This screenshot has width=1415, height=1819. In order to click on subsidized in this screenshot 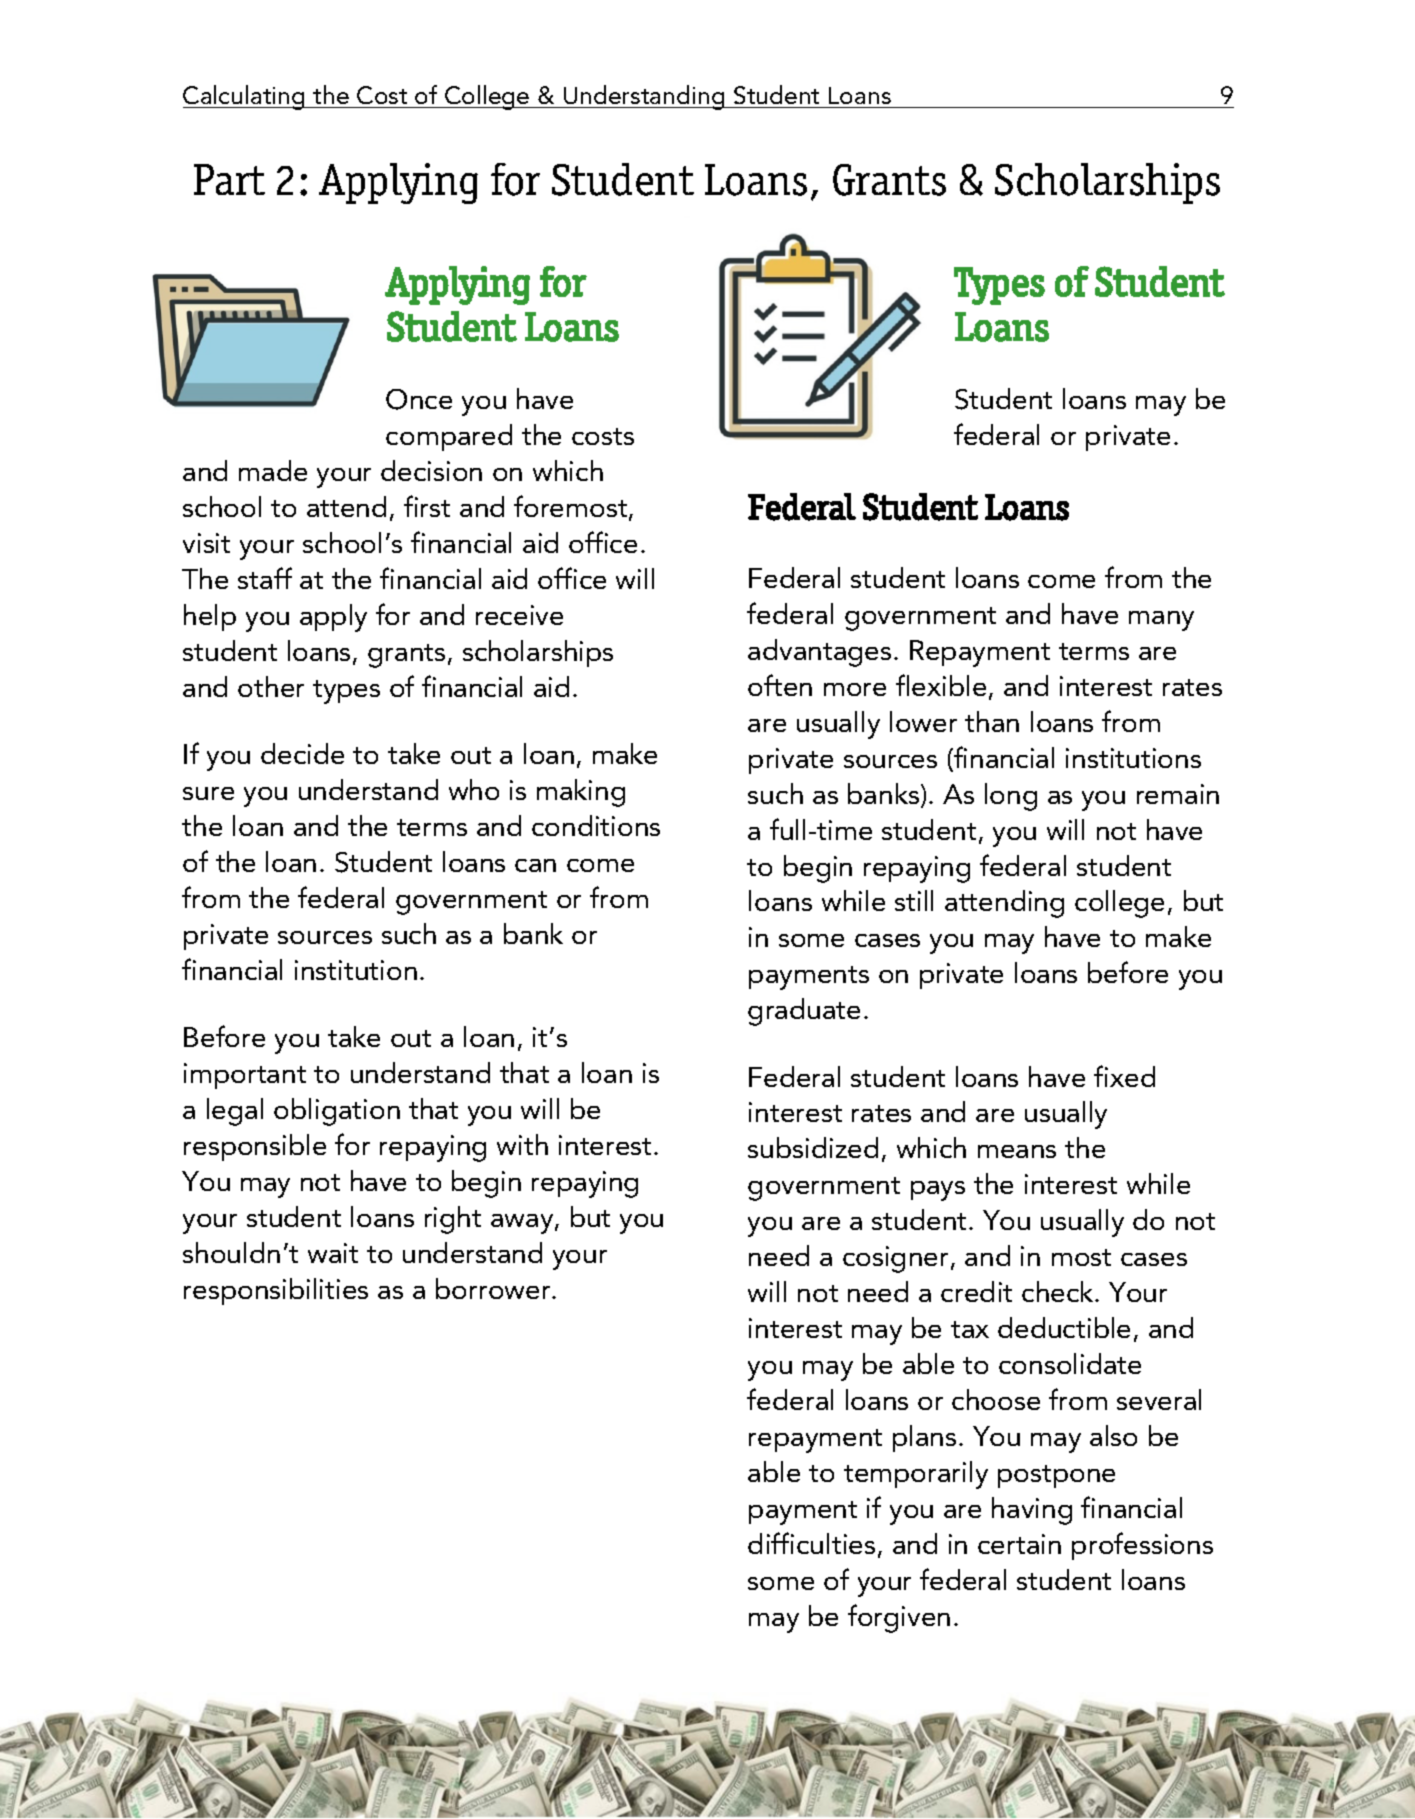, I will do `click(813, 1147)`.
